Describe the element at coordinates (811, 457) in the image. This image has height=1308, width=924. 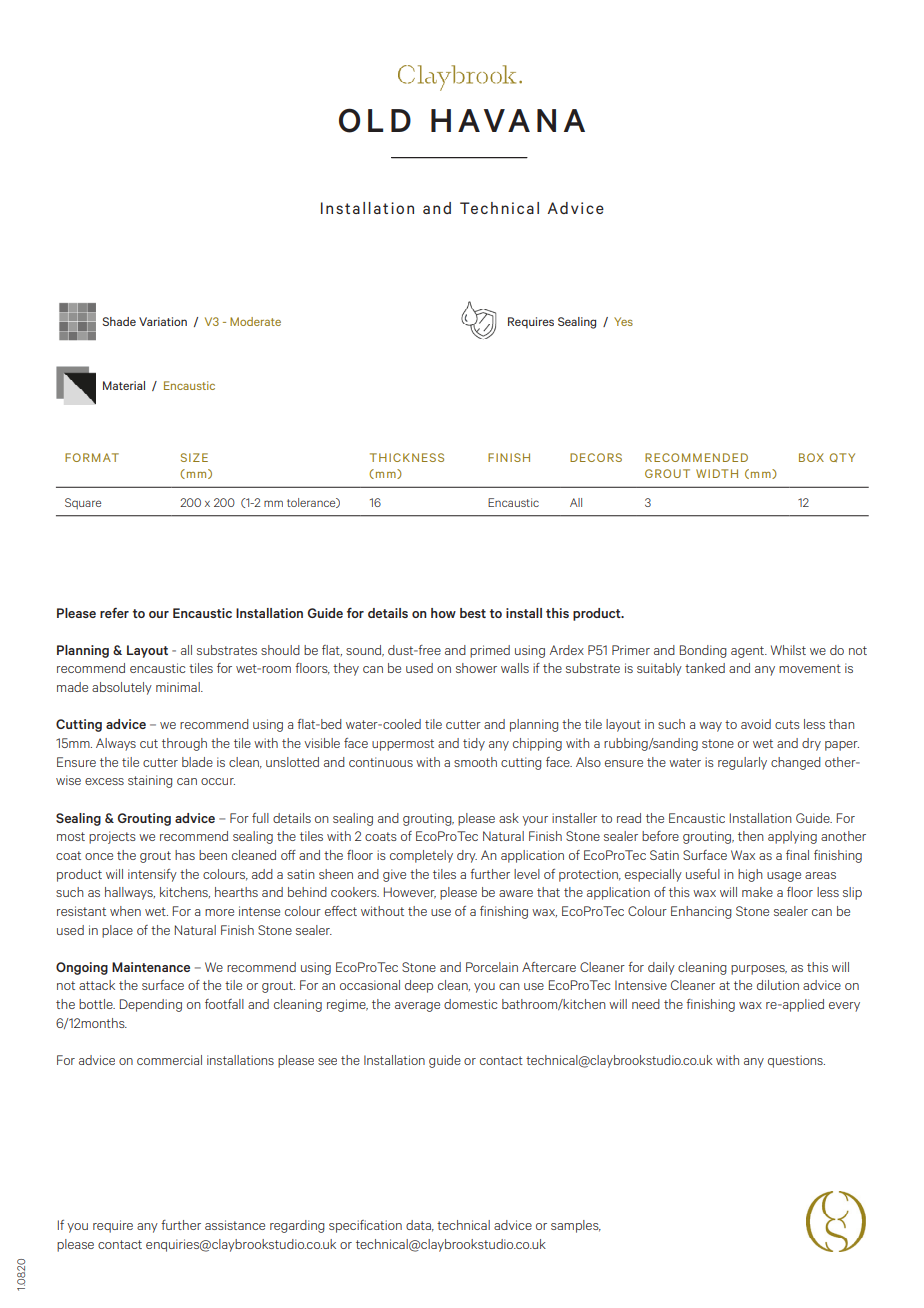
I see `BOX` at that location.
